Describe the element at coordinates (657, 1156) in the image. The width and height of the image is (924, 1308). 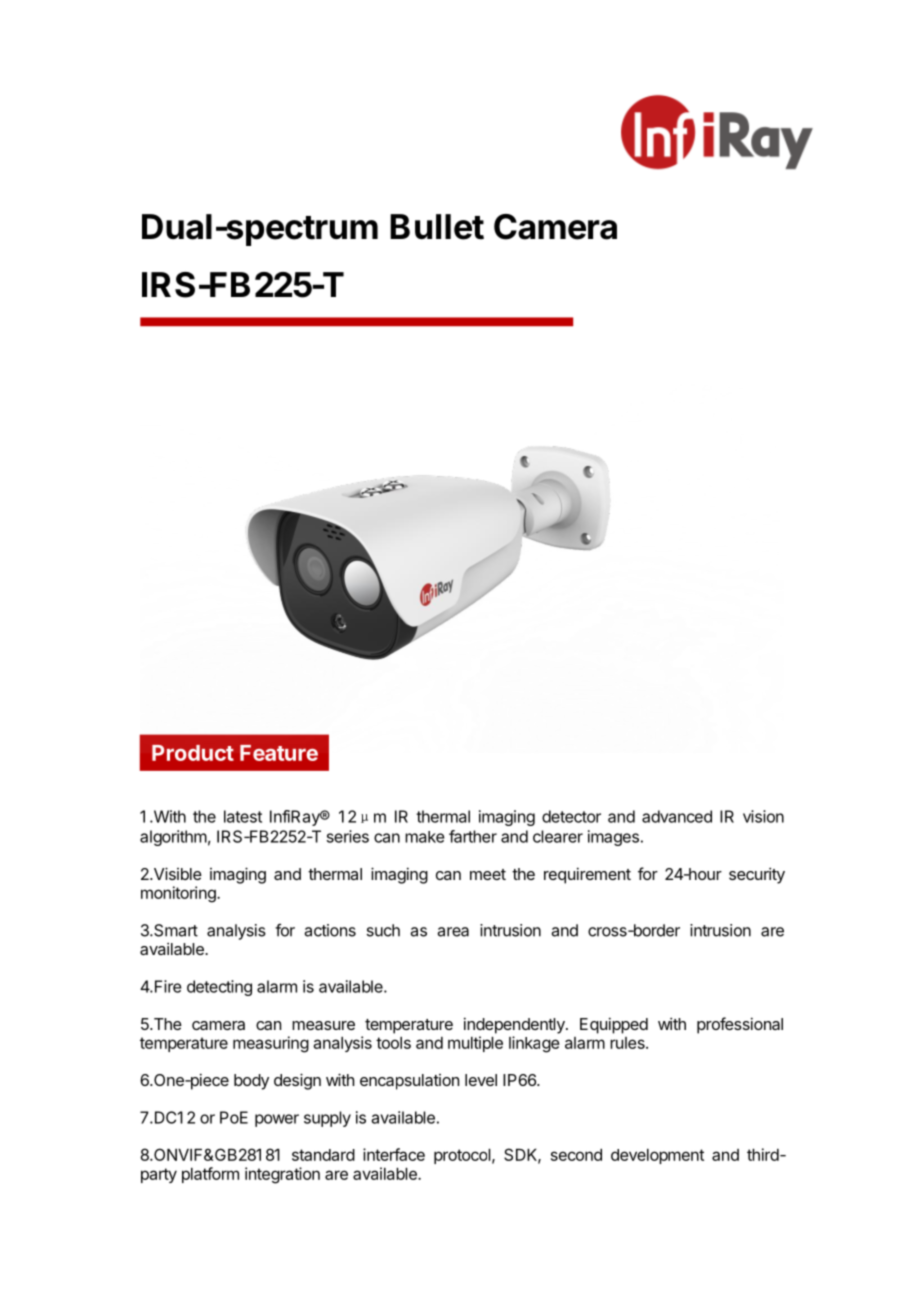
I see `development` at that location.
